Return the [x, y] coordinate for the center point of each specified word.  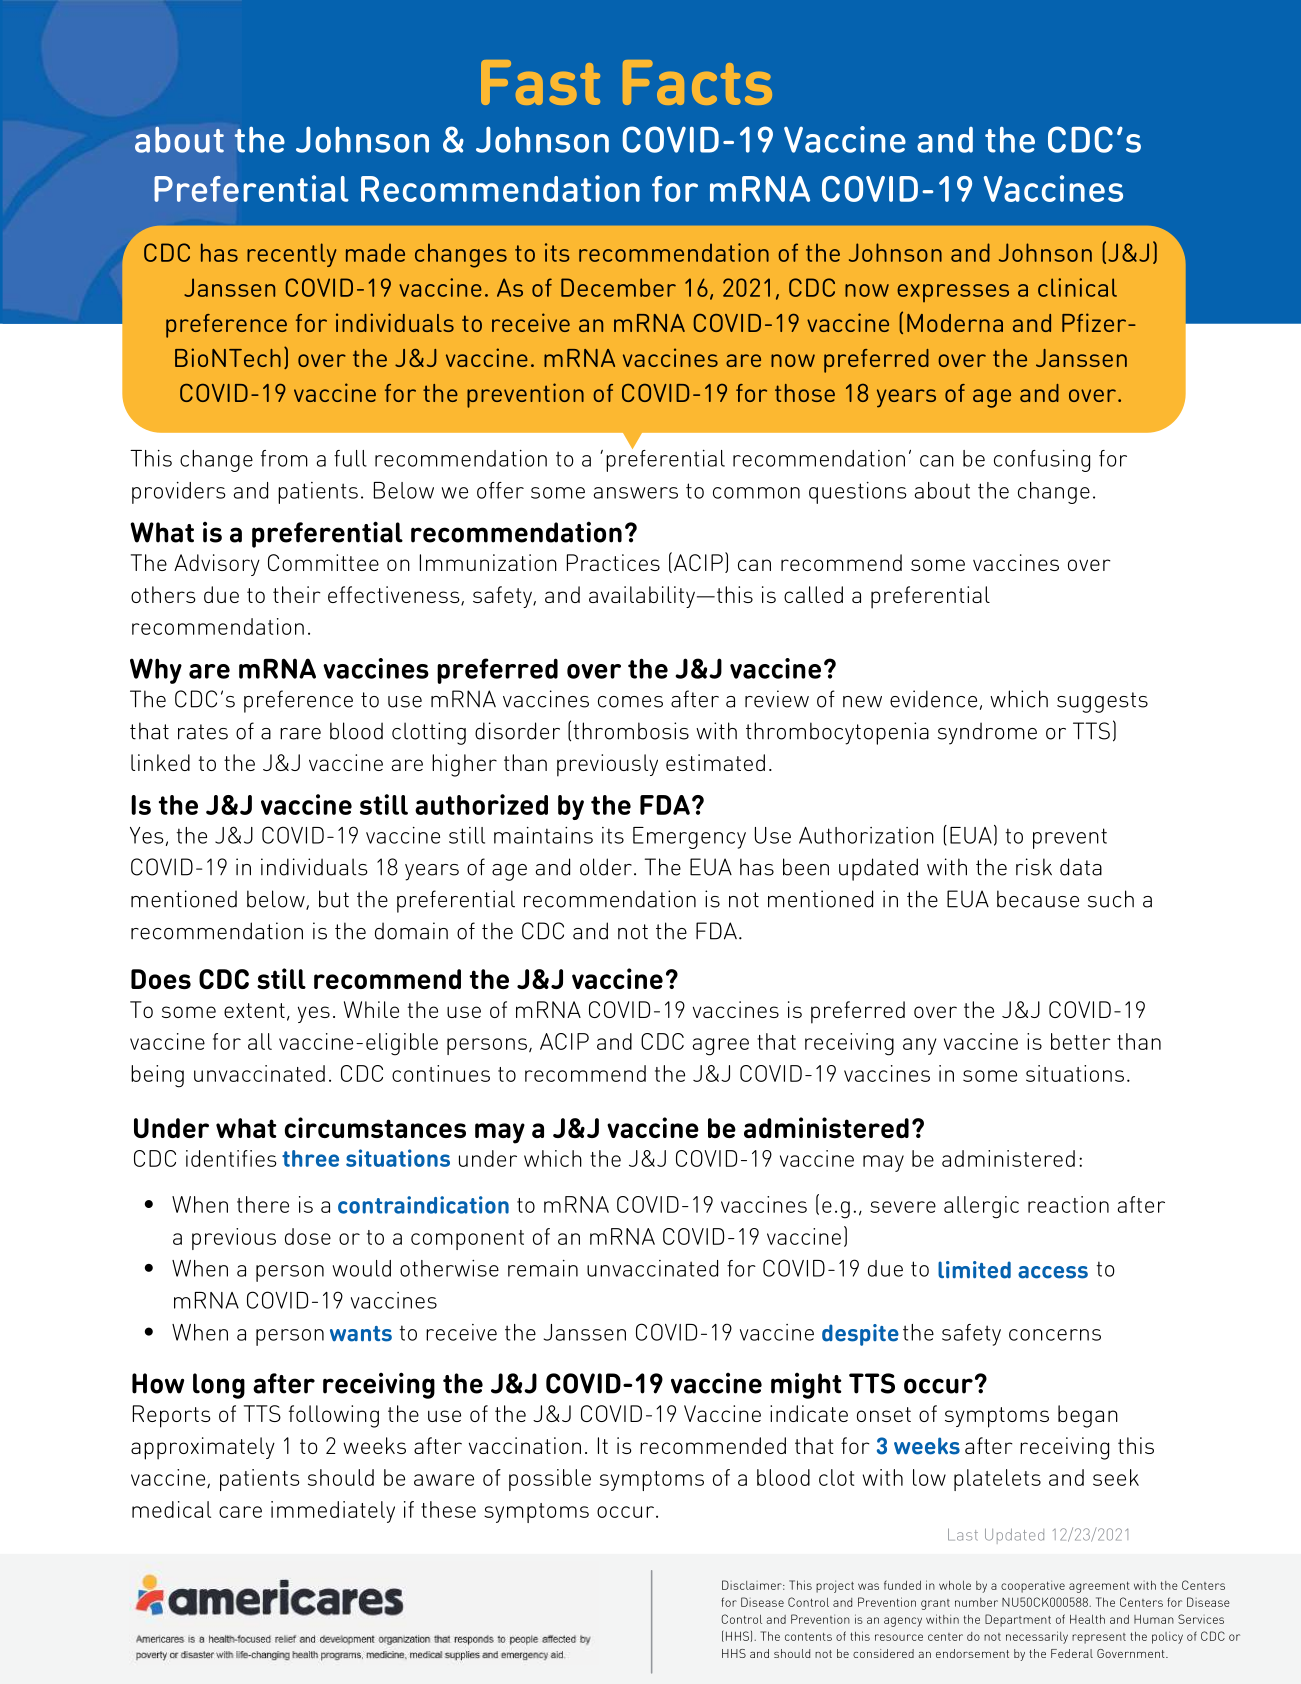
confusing [1042, 461]
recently [292, 255]
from [284, 458]
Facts [697, 82]
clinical [1077, 287]
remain [543, 1268]
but [334, 899]
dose [308, 1236]
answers [636, 493]
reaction [1068, 1204]
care [240, 1512]
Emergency [689, 838]
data [1081, 867]
